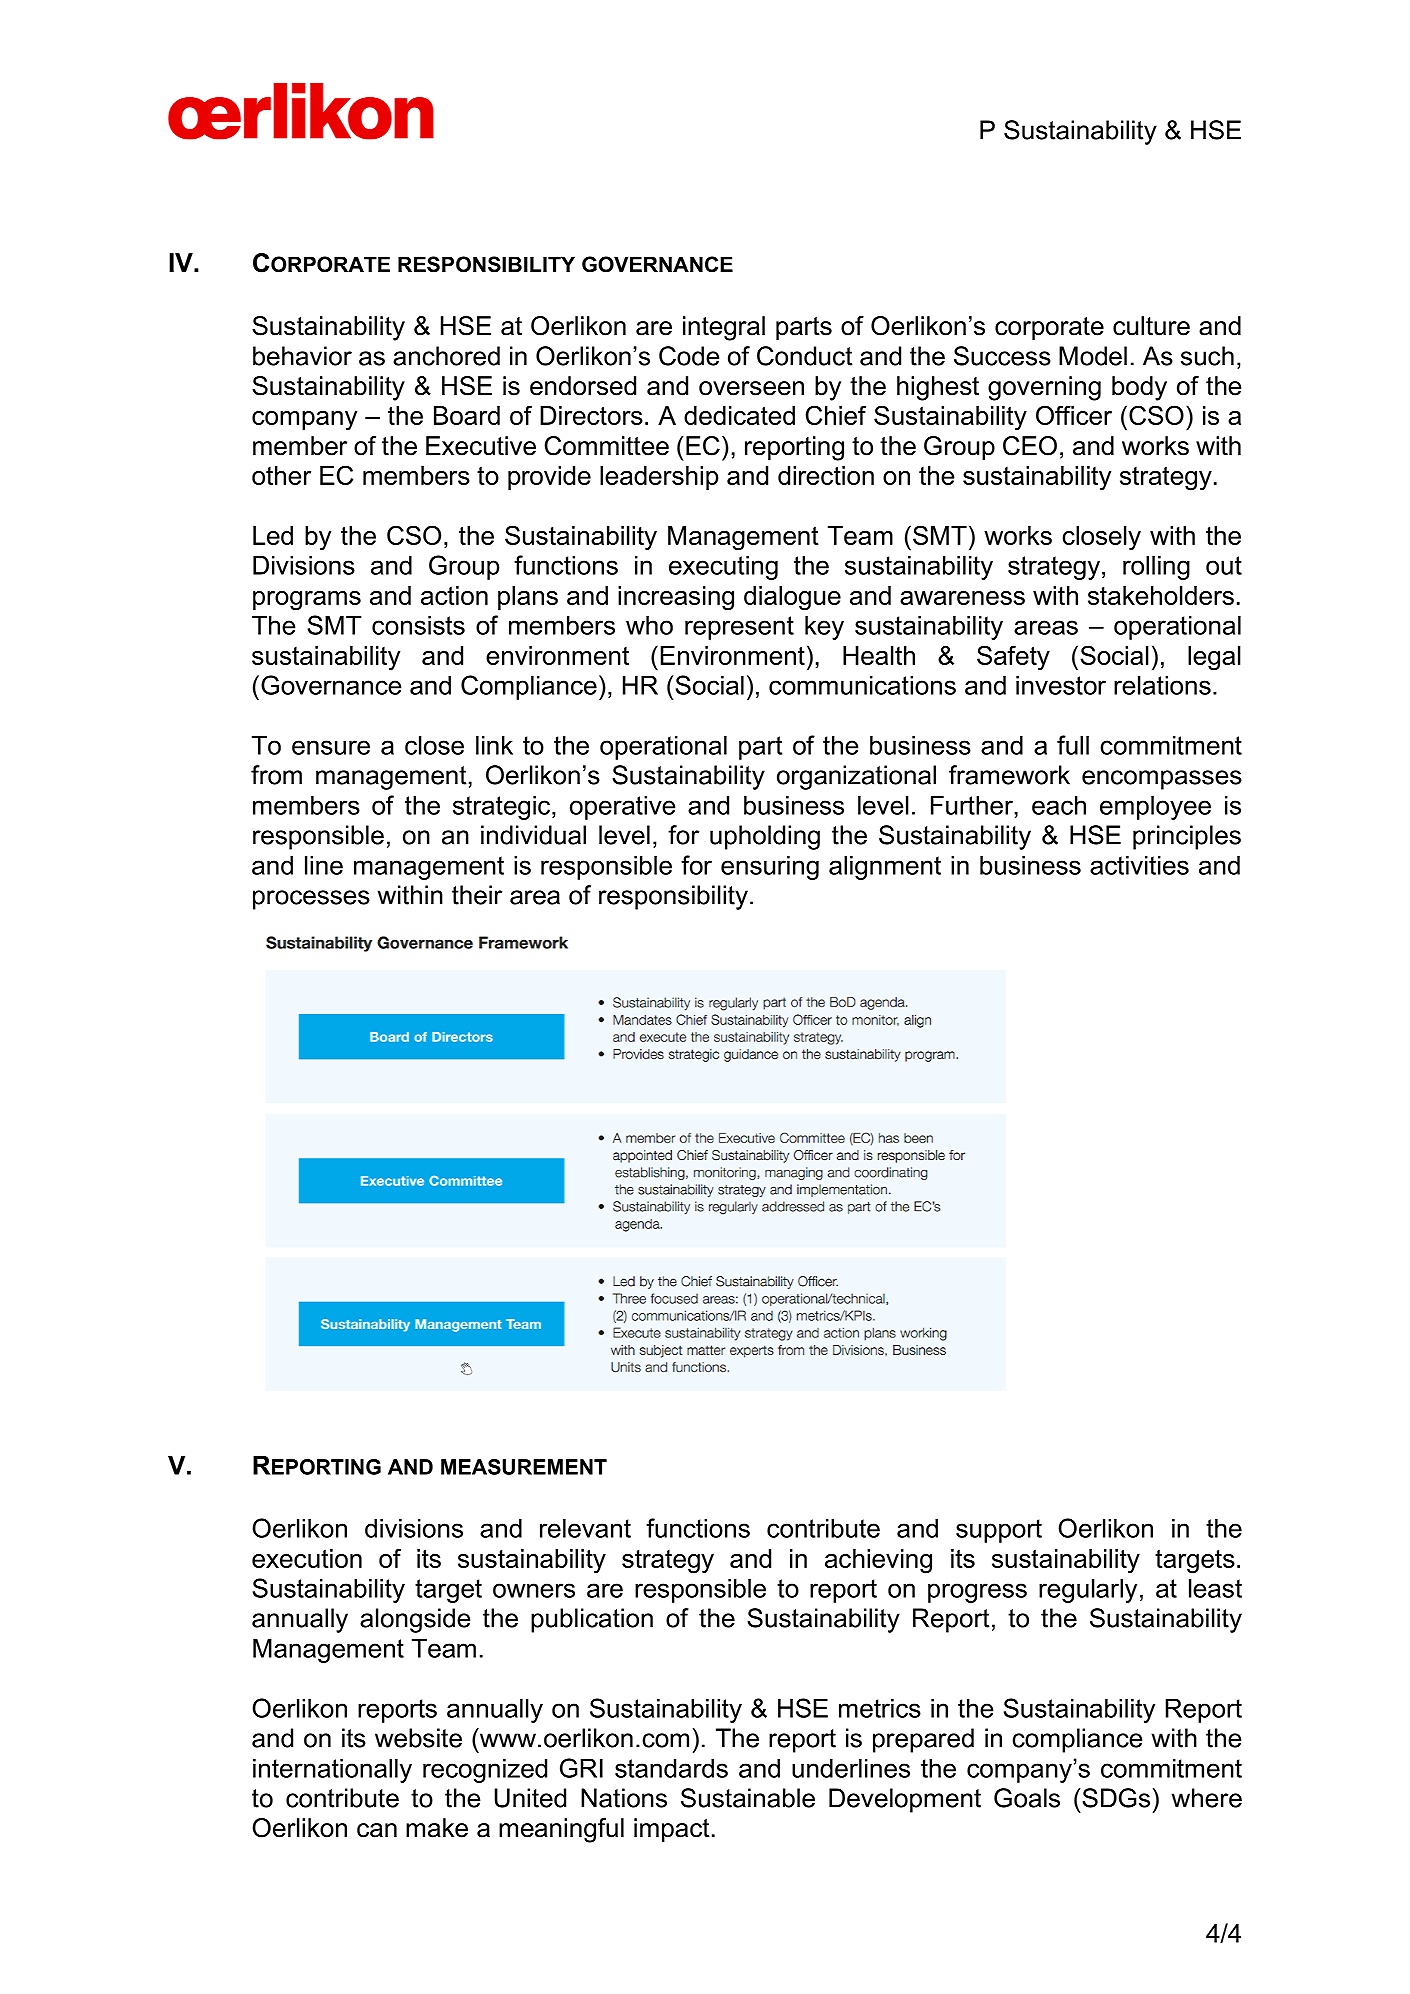 Image resolution: width=1410 pixels, height=1994 pixels. Describe the element at coordinates (446, 356) in the screenshot. I see `anchored` at that location.
